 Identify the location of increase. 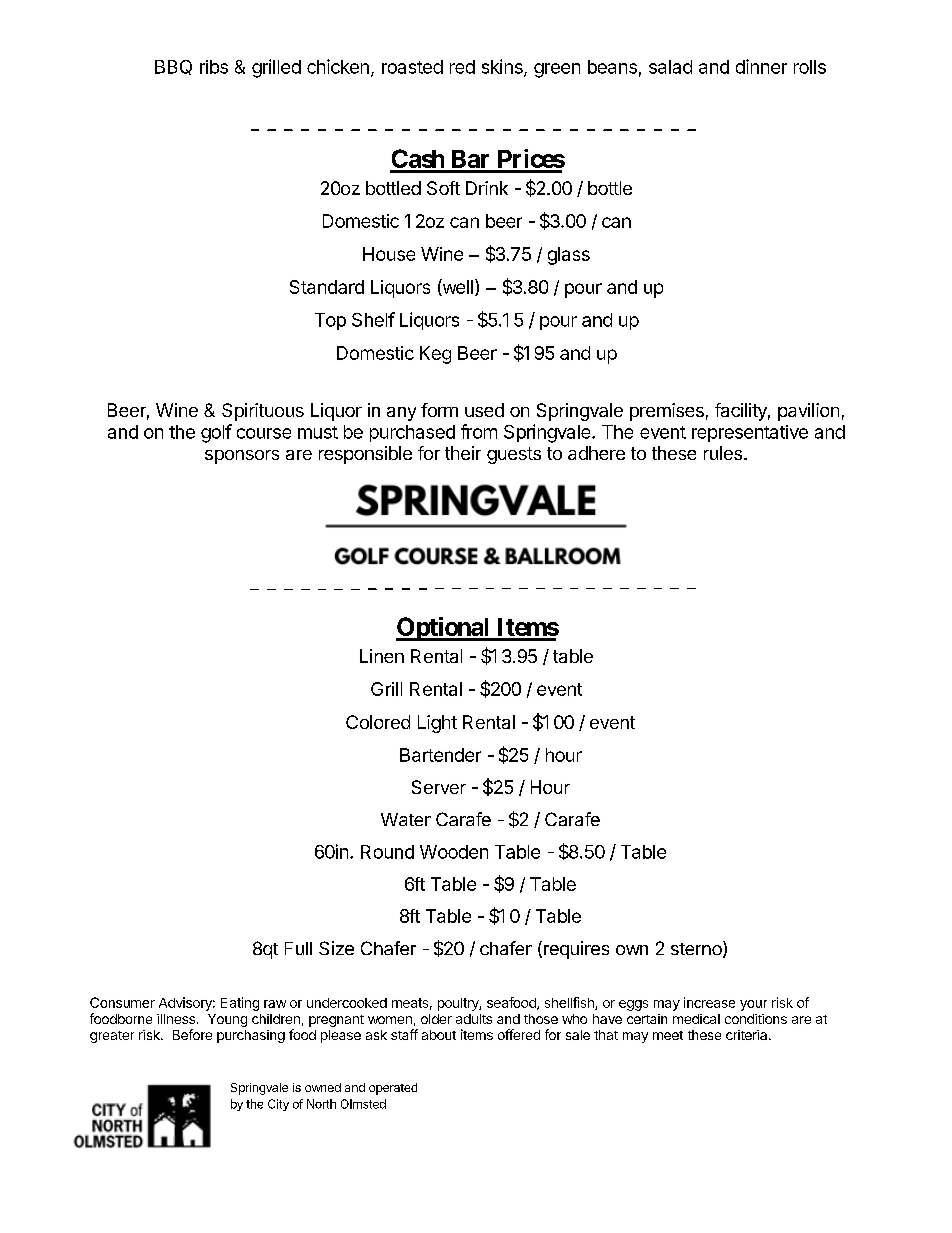
(709, 1002).
